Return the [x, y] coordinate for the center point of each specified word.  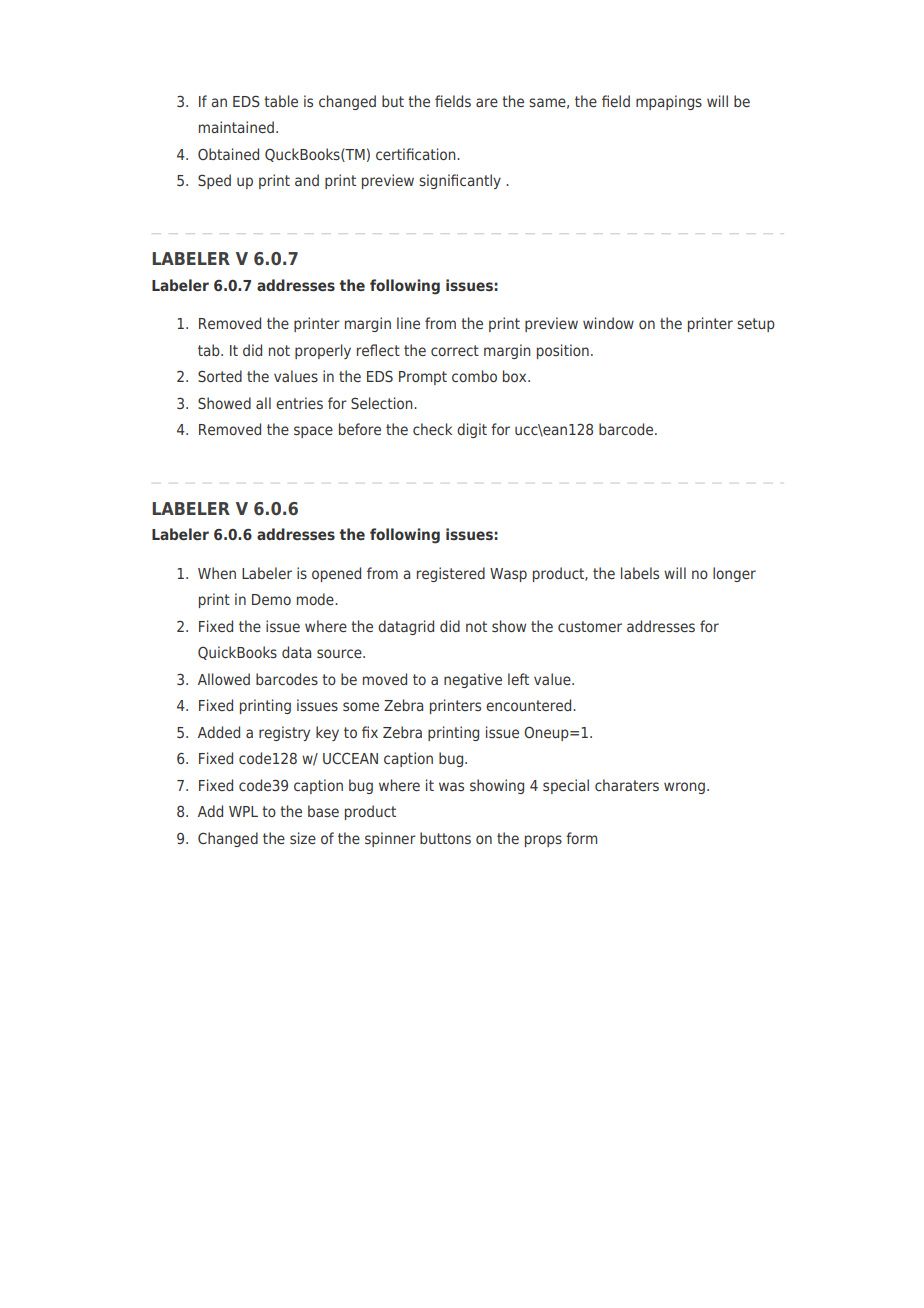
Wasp [508, 575]
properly [323, 351]
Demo [271, 599]
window [608, 323]
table [281, 101]
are [487, 102]
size [303, 838]
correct [455, 350]
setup [756, 325]
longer [734, 574]
